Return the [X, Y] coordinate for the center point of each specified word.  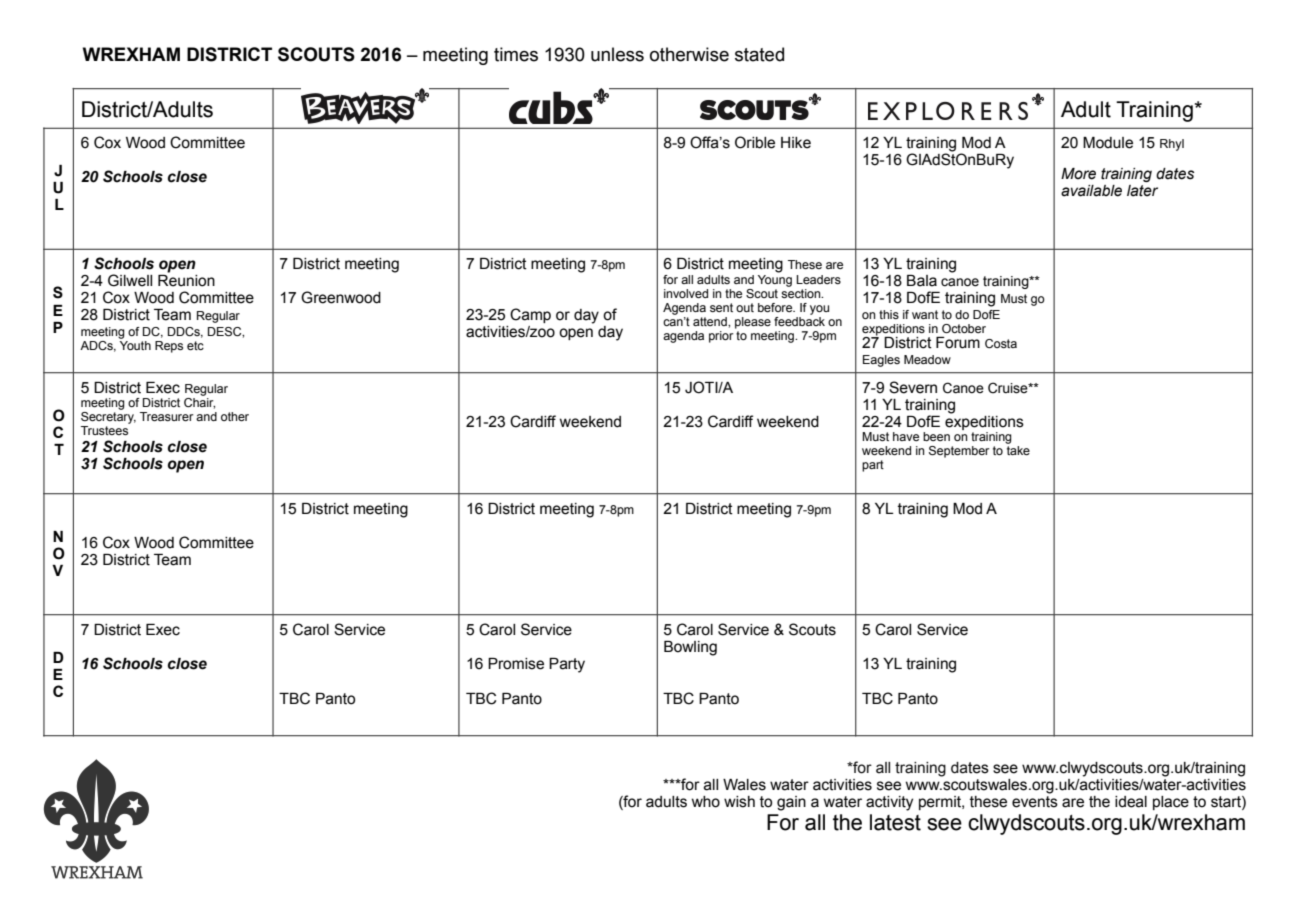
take [1018, 450]
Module [1108, 143]
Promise [516, 664]
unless [617, 54]
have [906, 436]
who [705, 802]
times [516, 54]
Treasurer [166, 416]
